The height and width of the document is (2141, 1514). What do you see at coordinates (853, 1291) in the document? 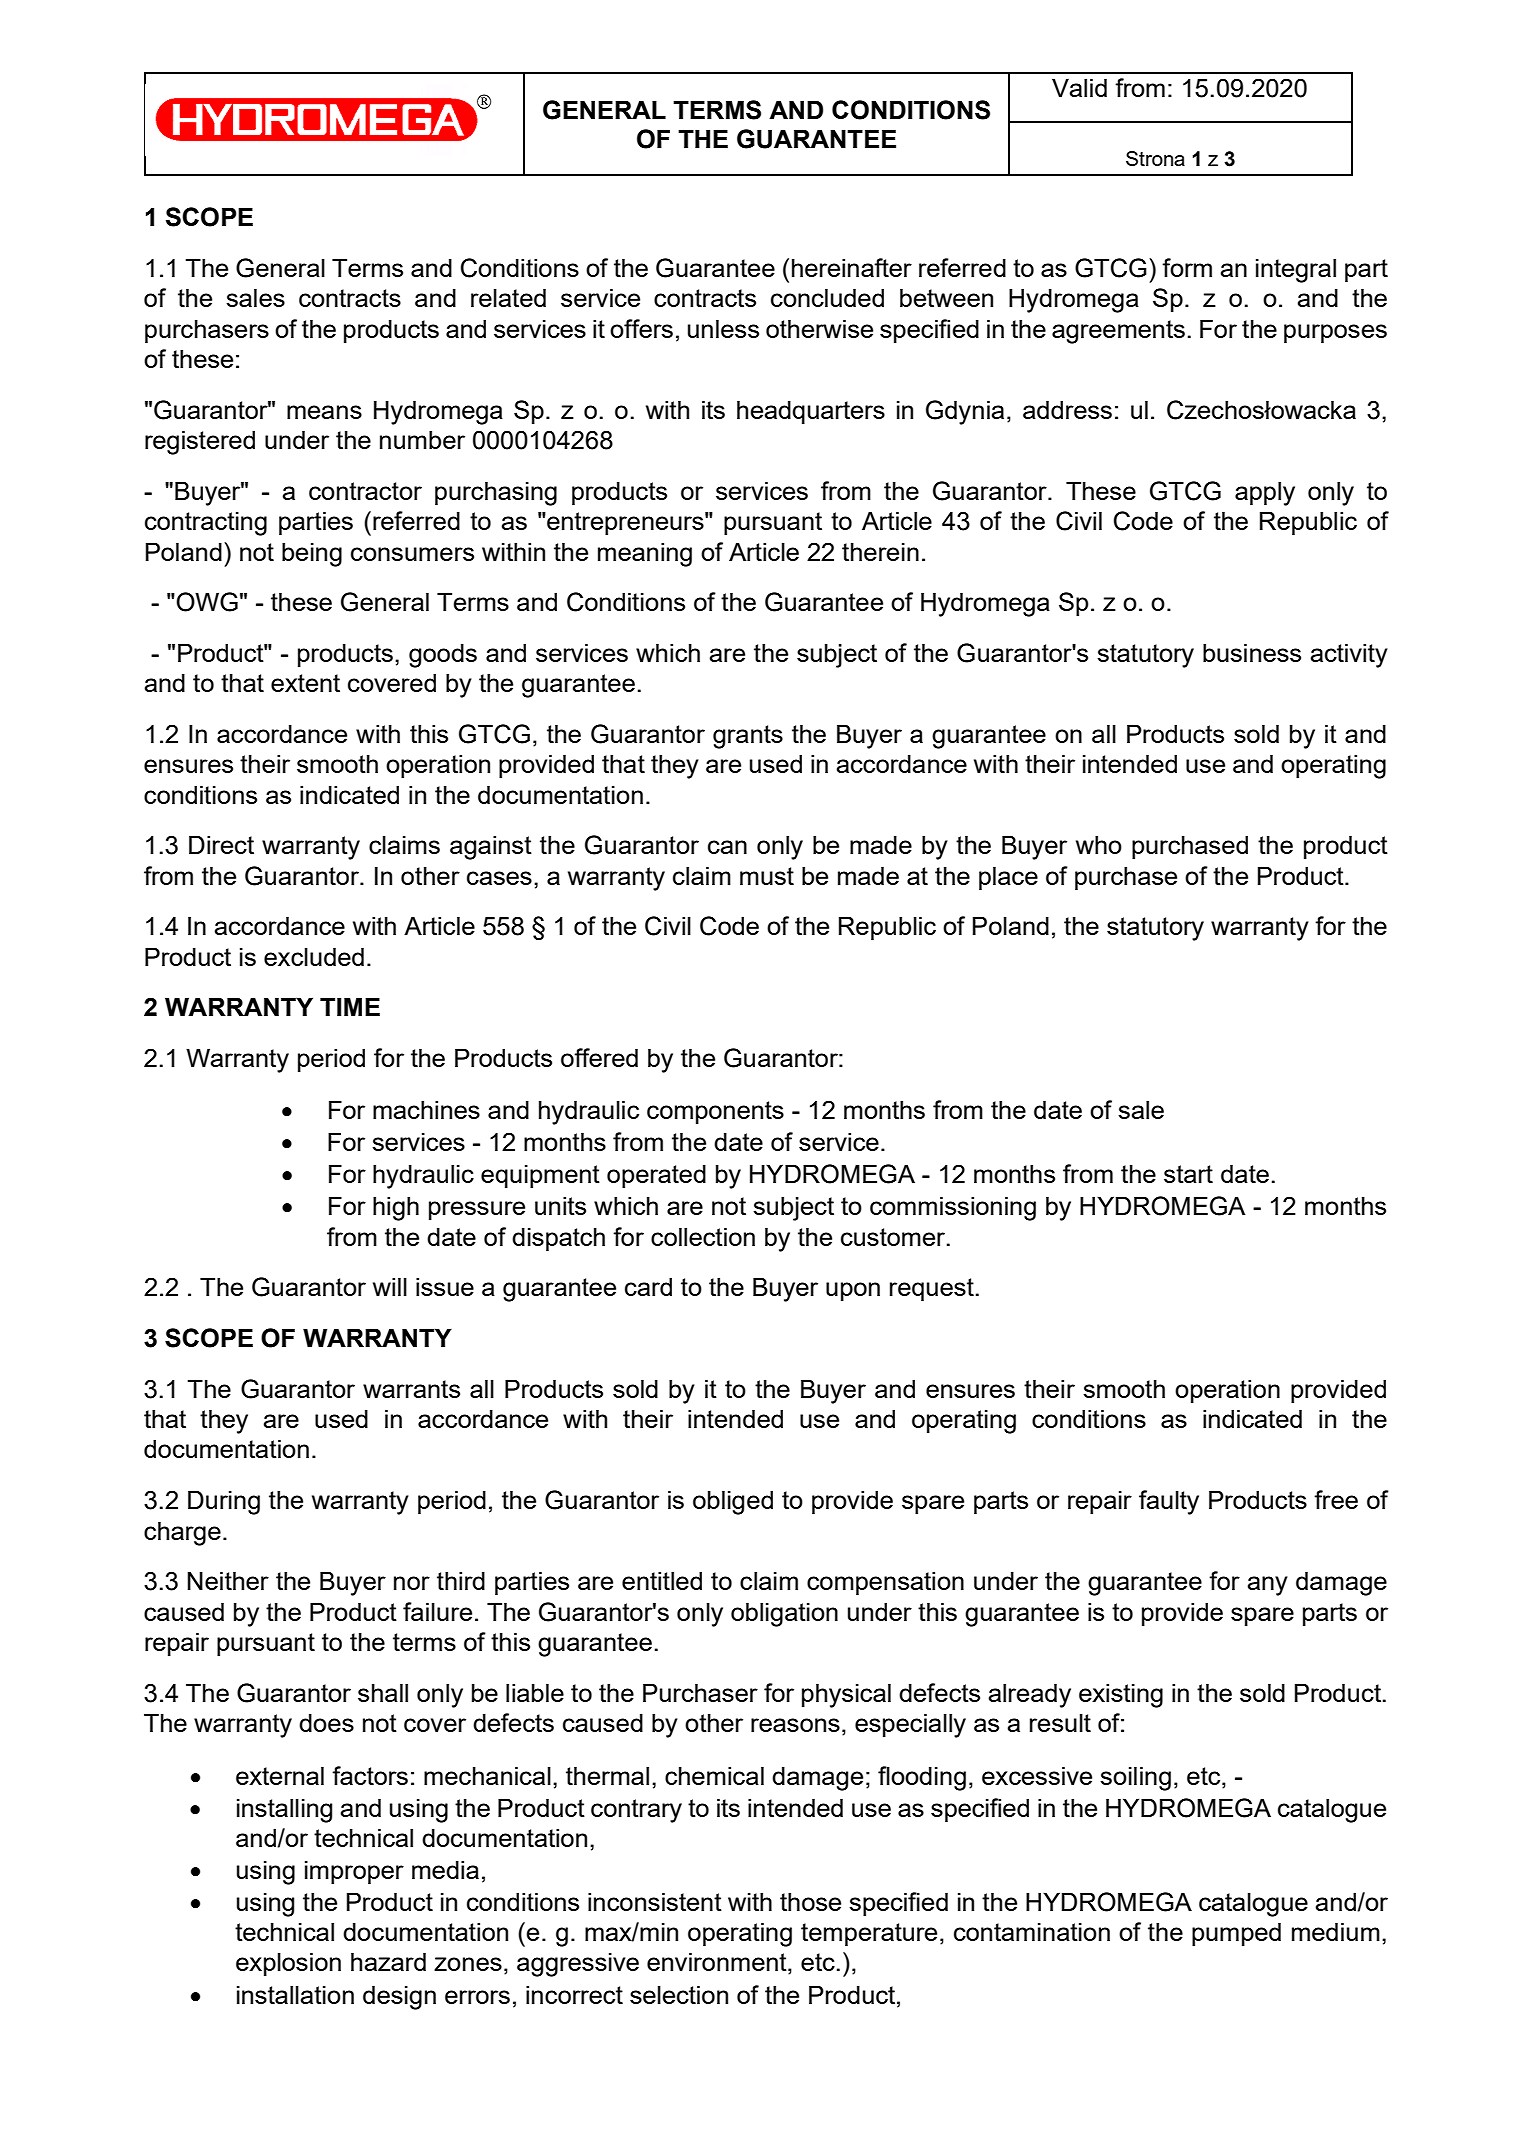
I see `upon` at bounding box center [853, 1291].
